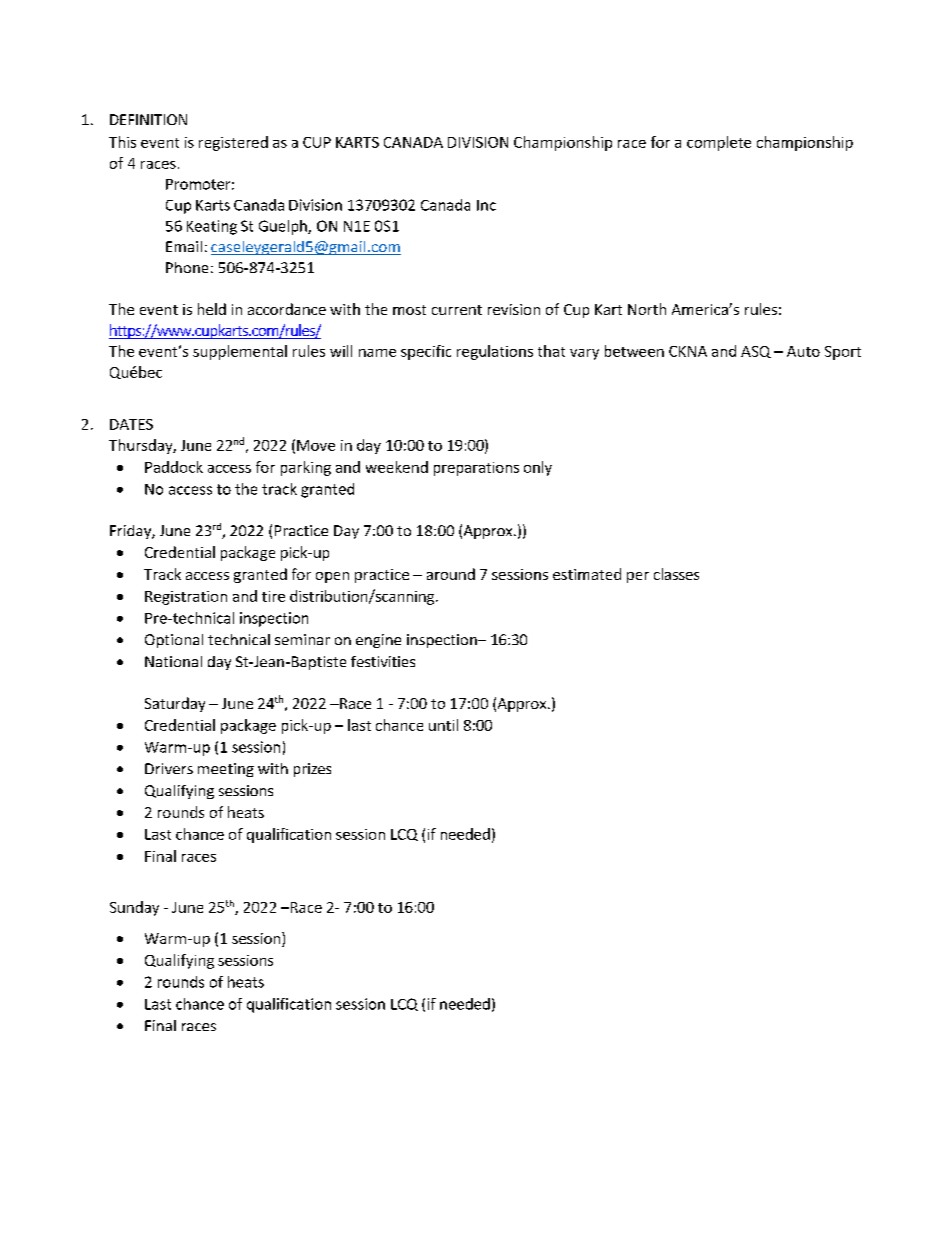  I want to click on registered, so click(233, 143).
